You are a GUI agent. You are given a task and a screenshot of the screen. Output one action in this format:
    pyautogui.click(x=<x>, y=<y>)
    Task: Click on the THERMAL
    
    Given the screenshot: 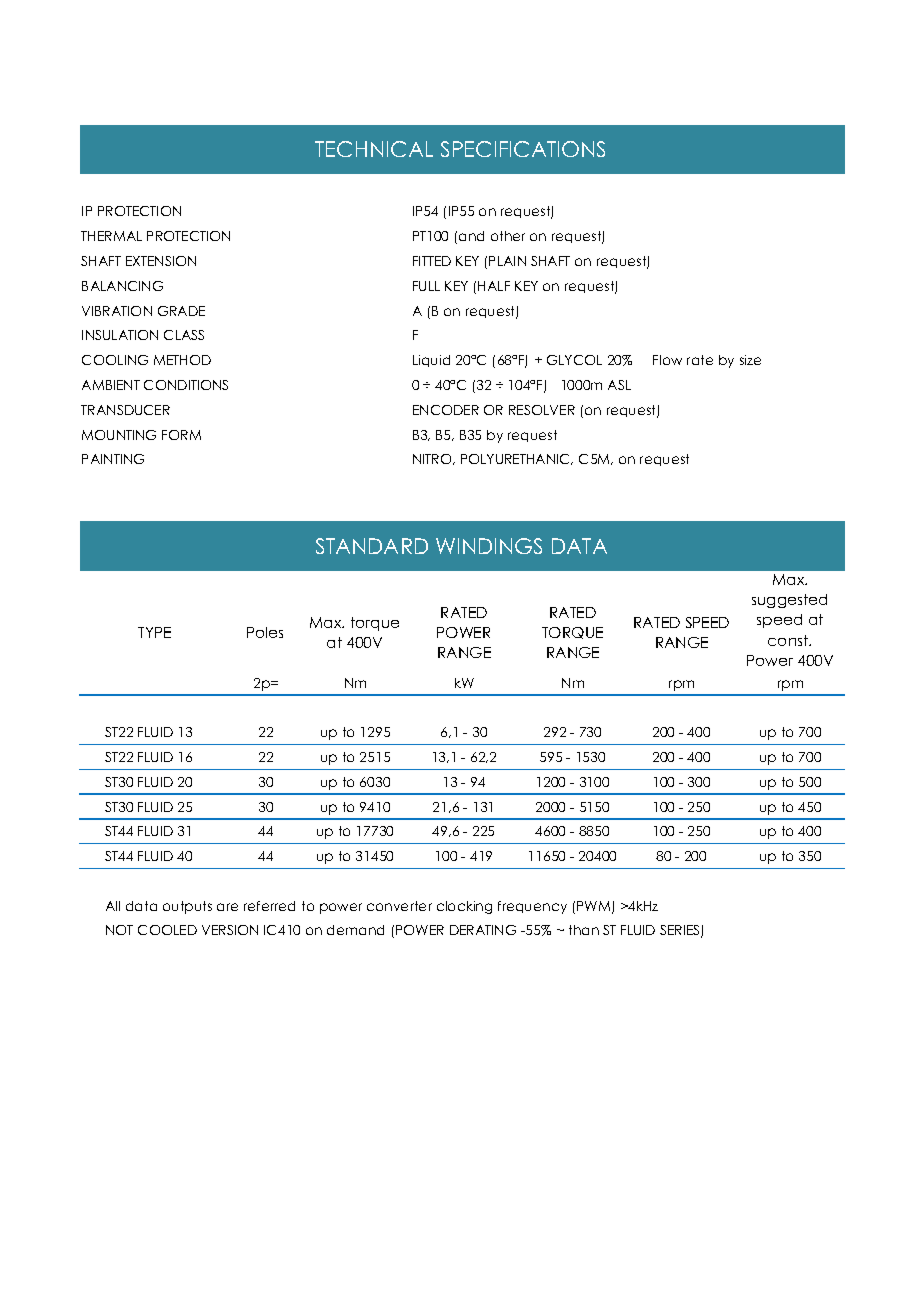 What is the action you would take?
    pyautogui.click(x=111, y=236)
